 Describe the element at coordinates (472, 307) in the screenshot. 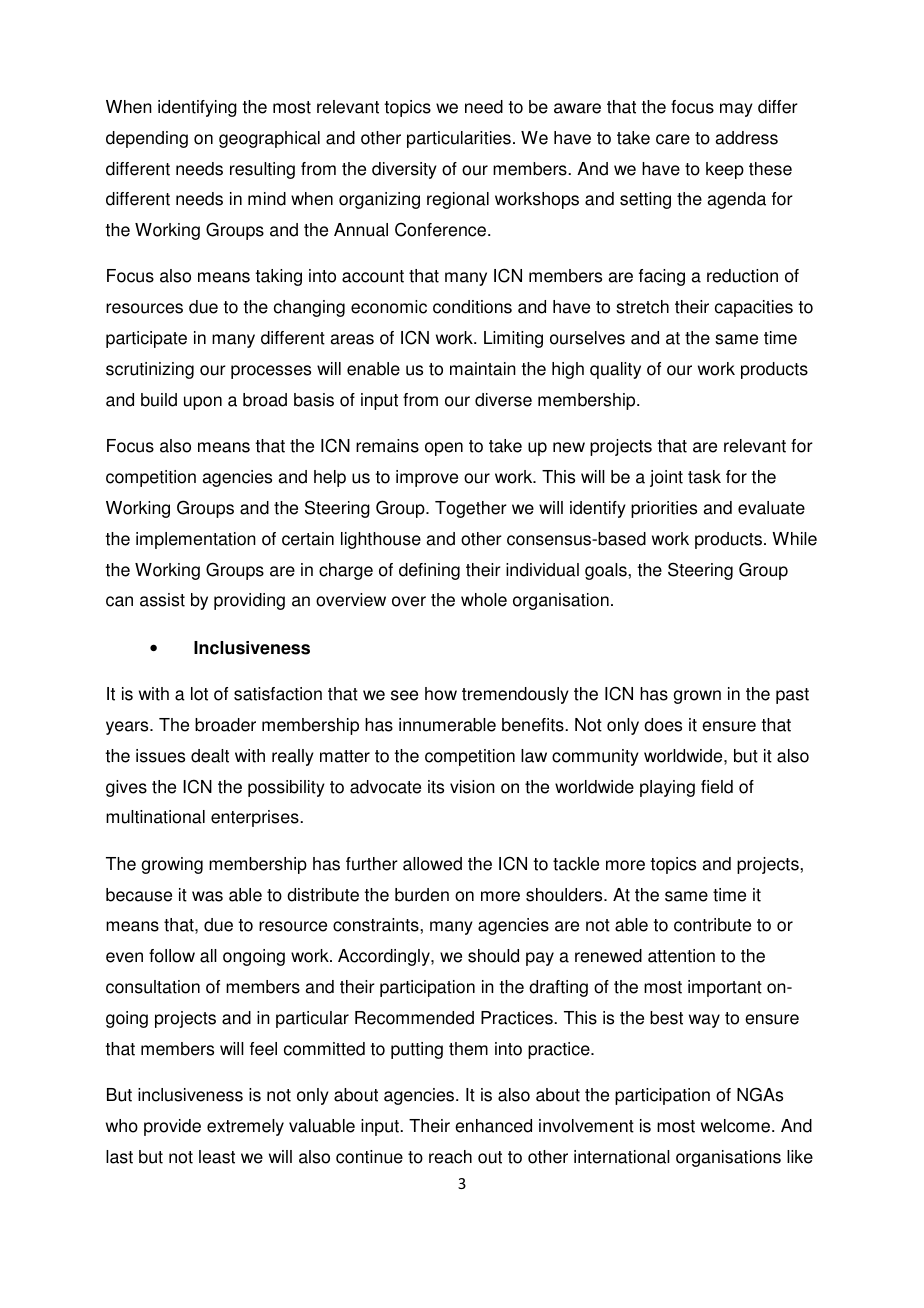

I see `conditions` at that location.
